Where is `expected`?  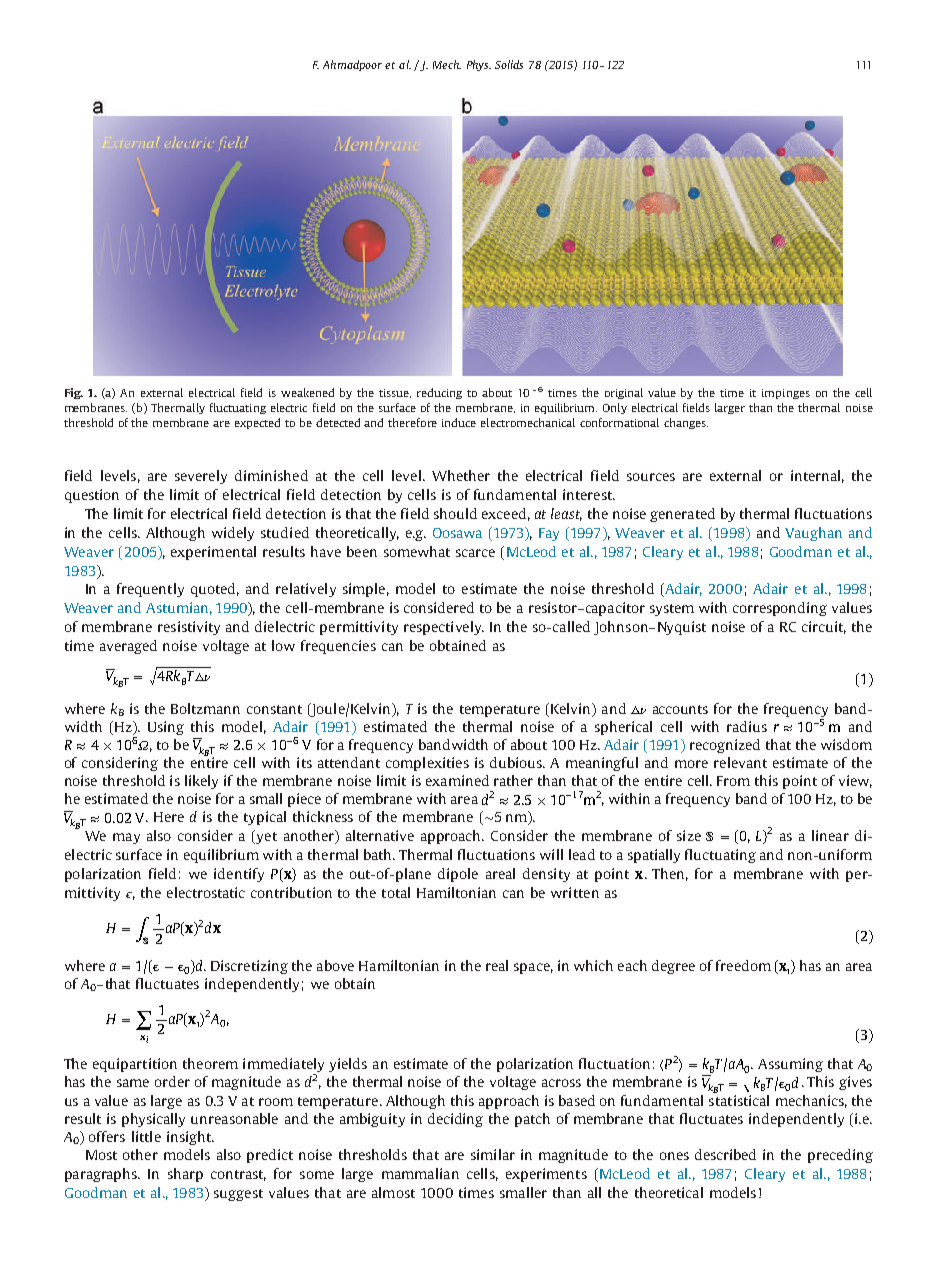
expected is located at coordinates (257, 423).
